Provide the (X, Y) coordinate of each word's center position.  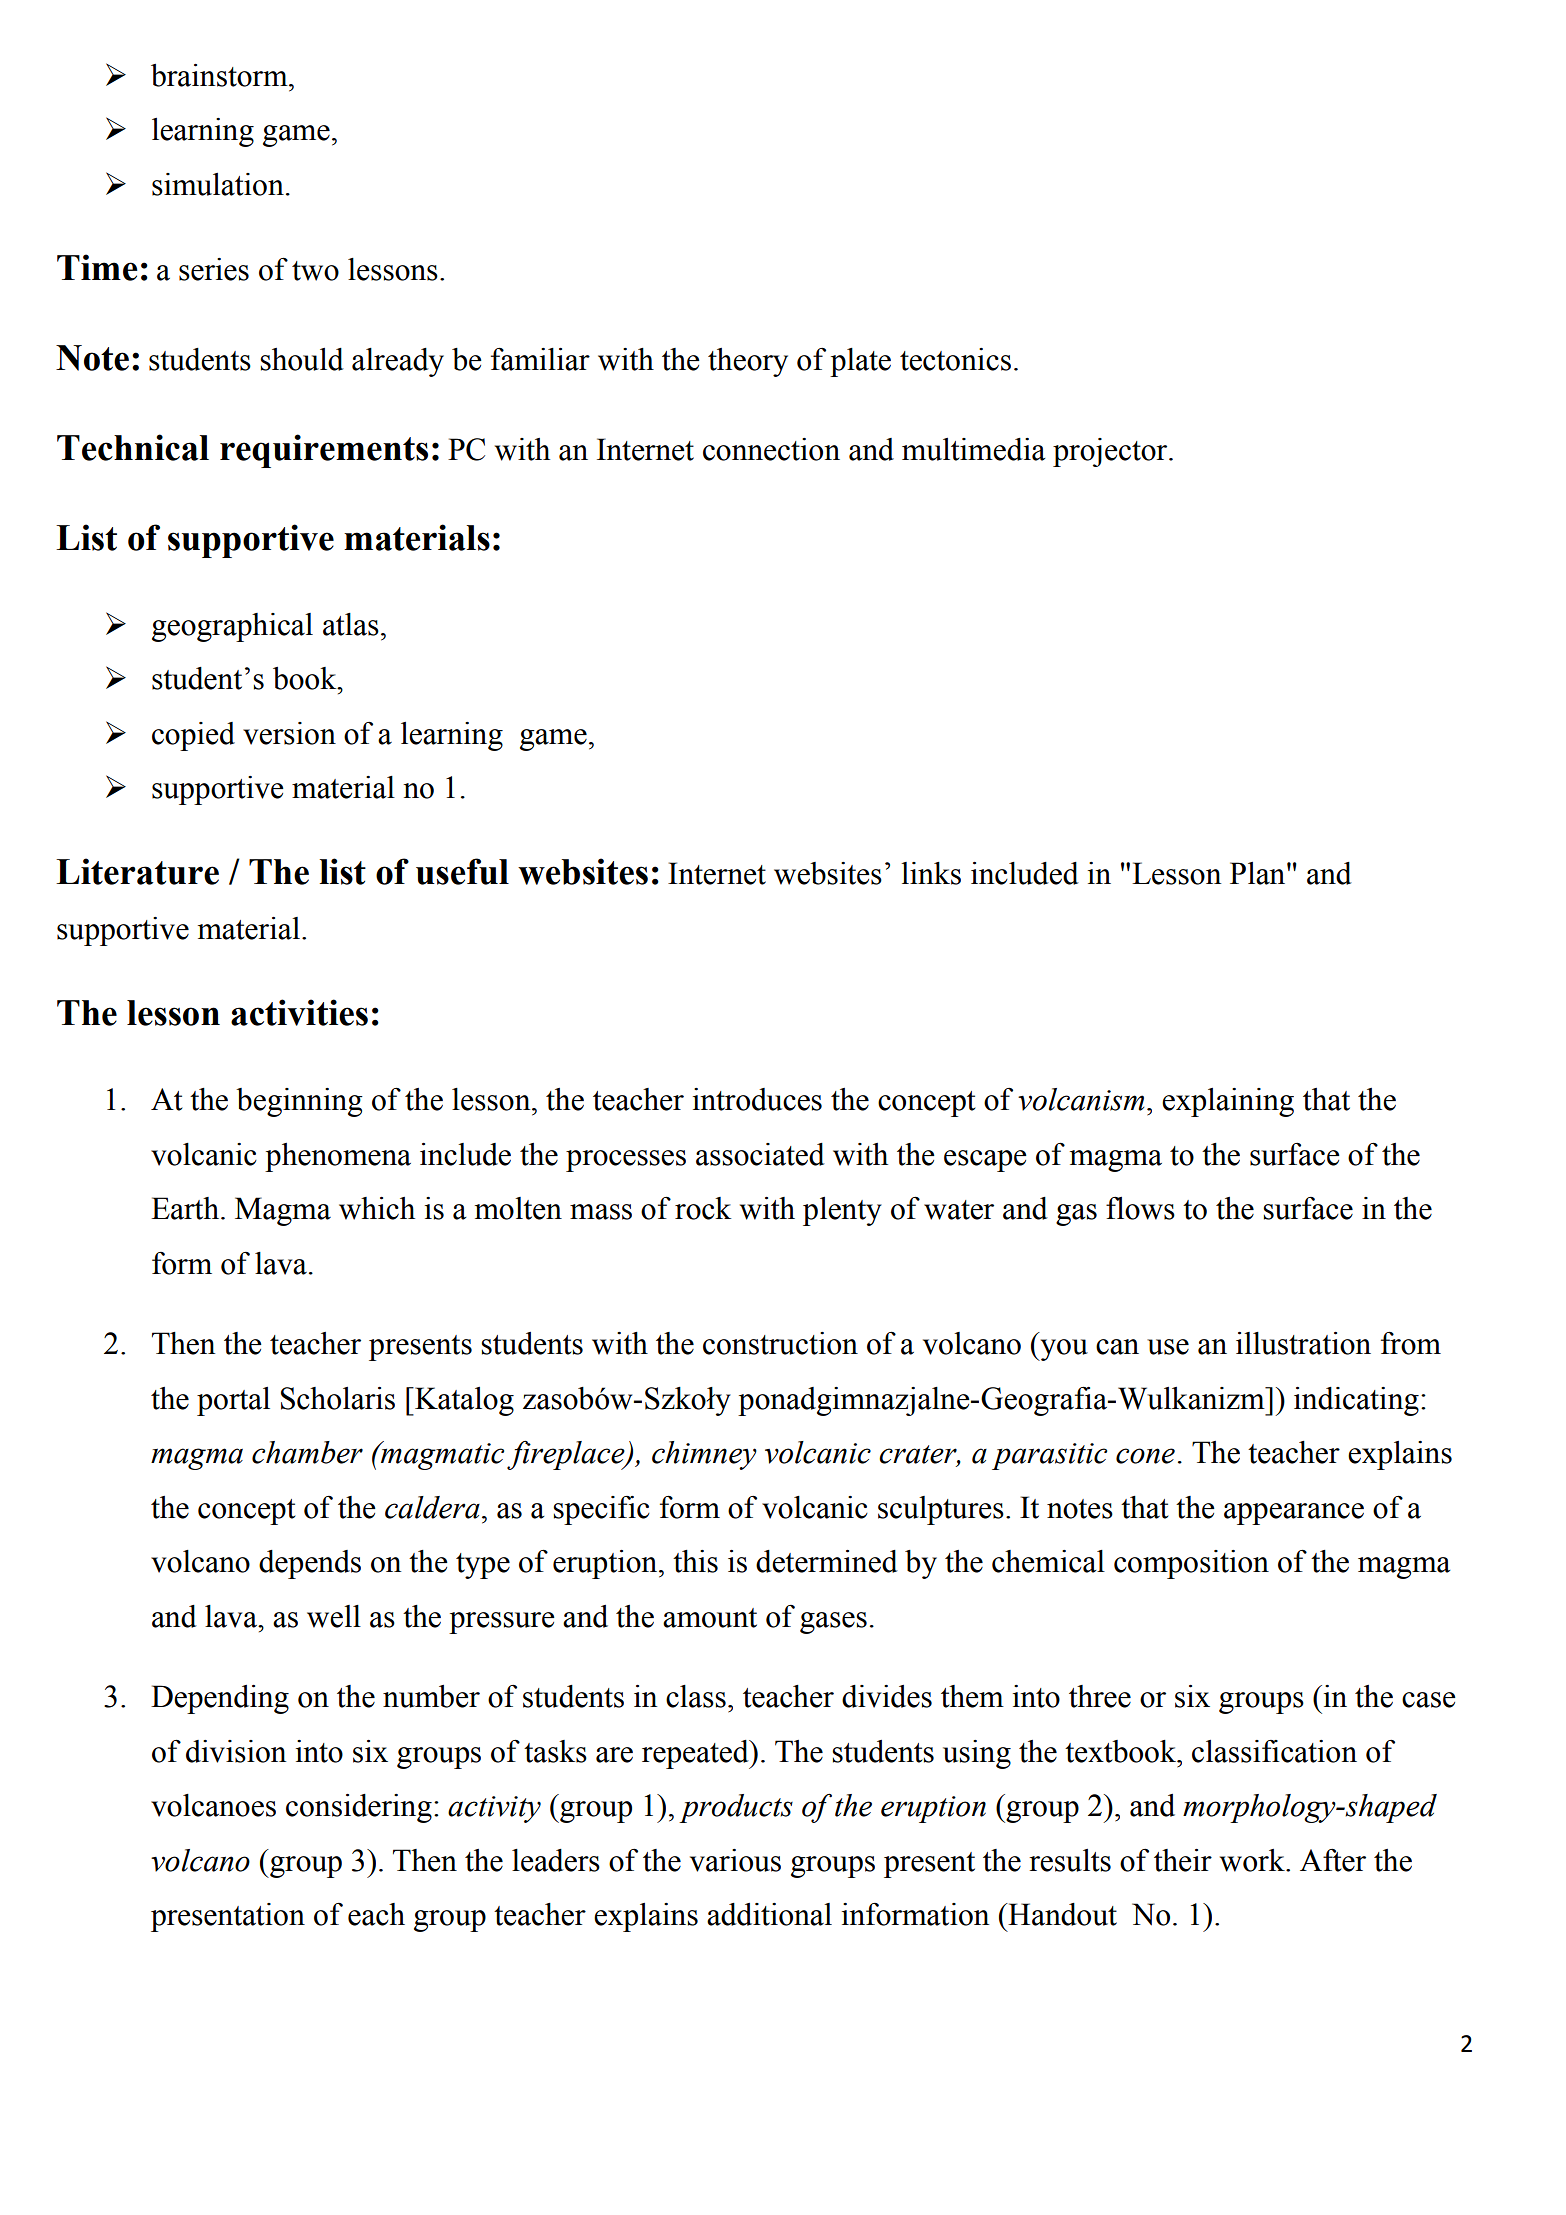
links (931, 873)
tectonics (955, 359)
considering (359, 1808)
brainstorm (220, 75)
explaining (1228, 1102)
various (735, 1860)
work (1253, 1860)
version (289, 733)
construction (780, 1343)
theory (748, 362)
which (377, 1208)
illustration (1303, 1343)
